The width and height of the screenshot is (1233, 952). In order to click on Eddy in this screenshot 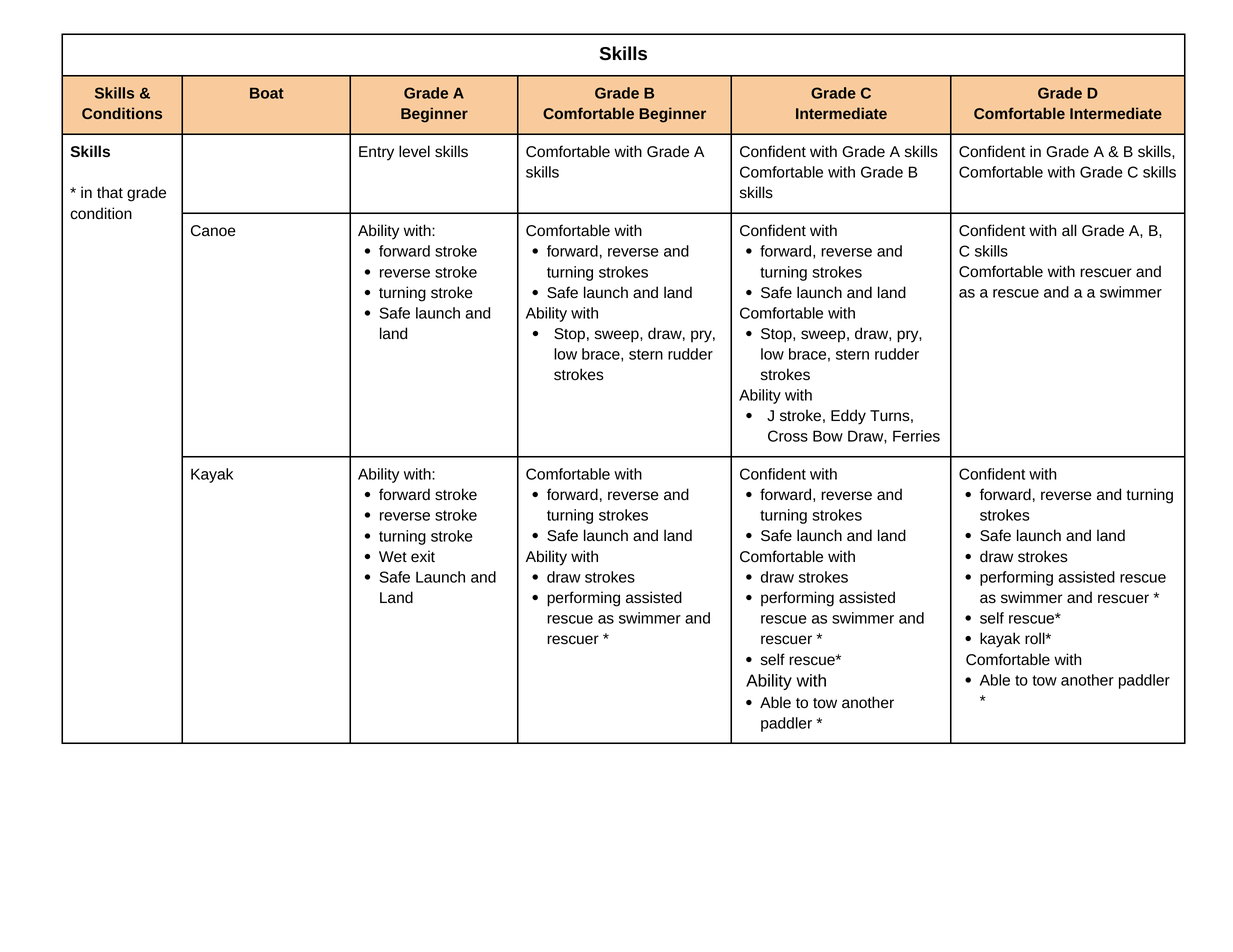, I will do `click(848, 417)`.
